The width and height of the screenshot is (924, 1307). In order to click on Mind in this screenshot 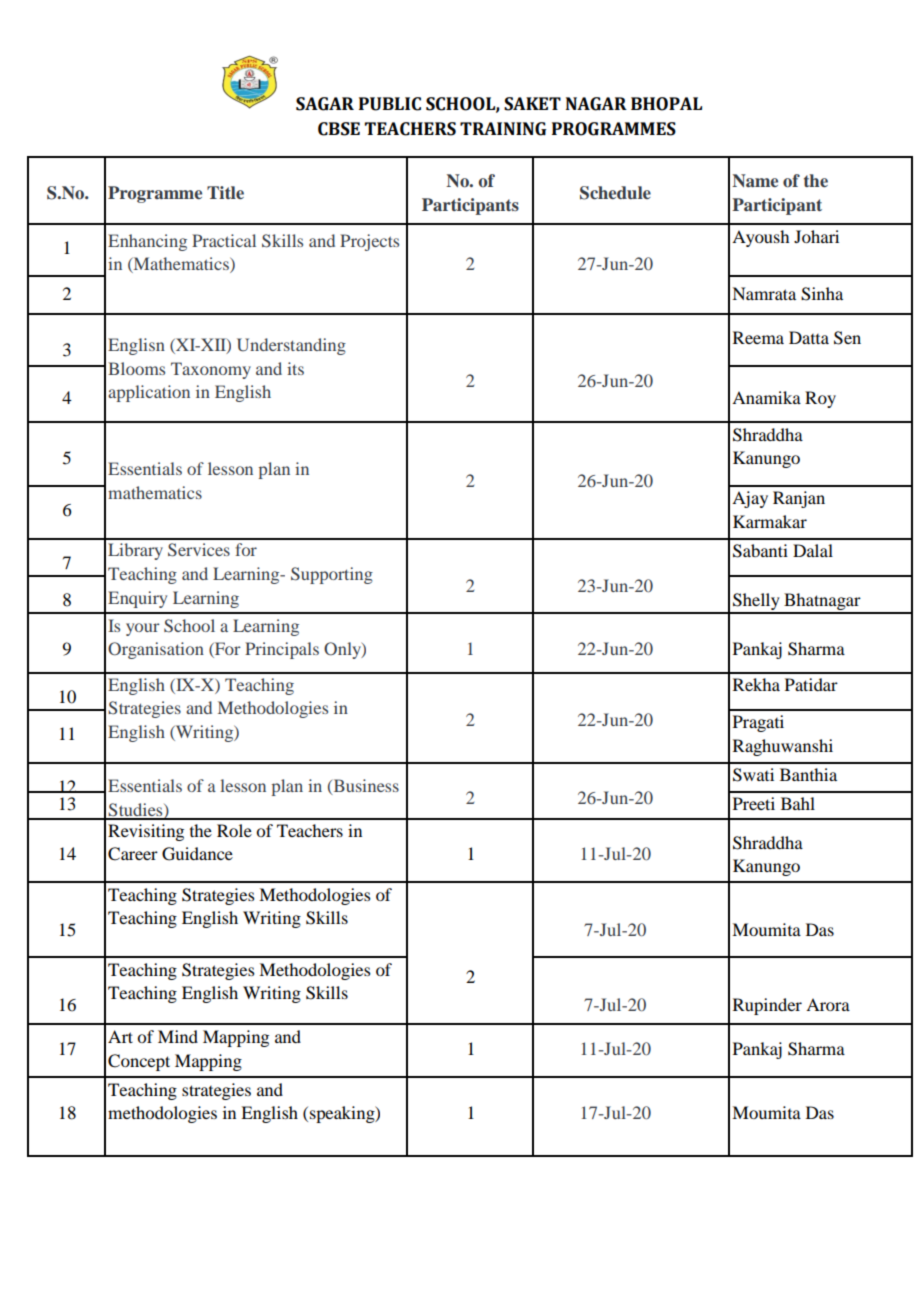, I will do `click(178, 1036)`.
